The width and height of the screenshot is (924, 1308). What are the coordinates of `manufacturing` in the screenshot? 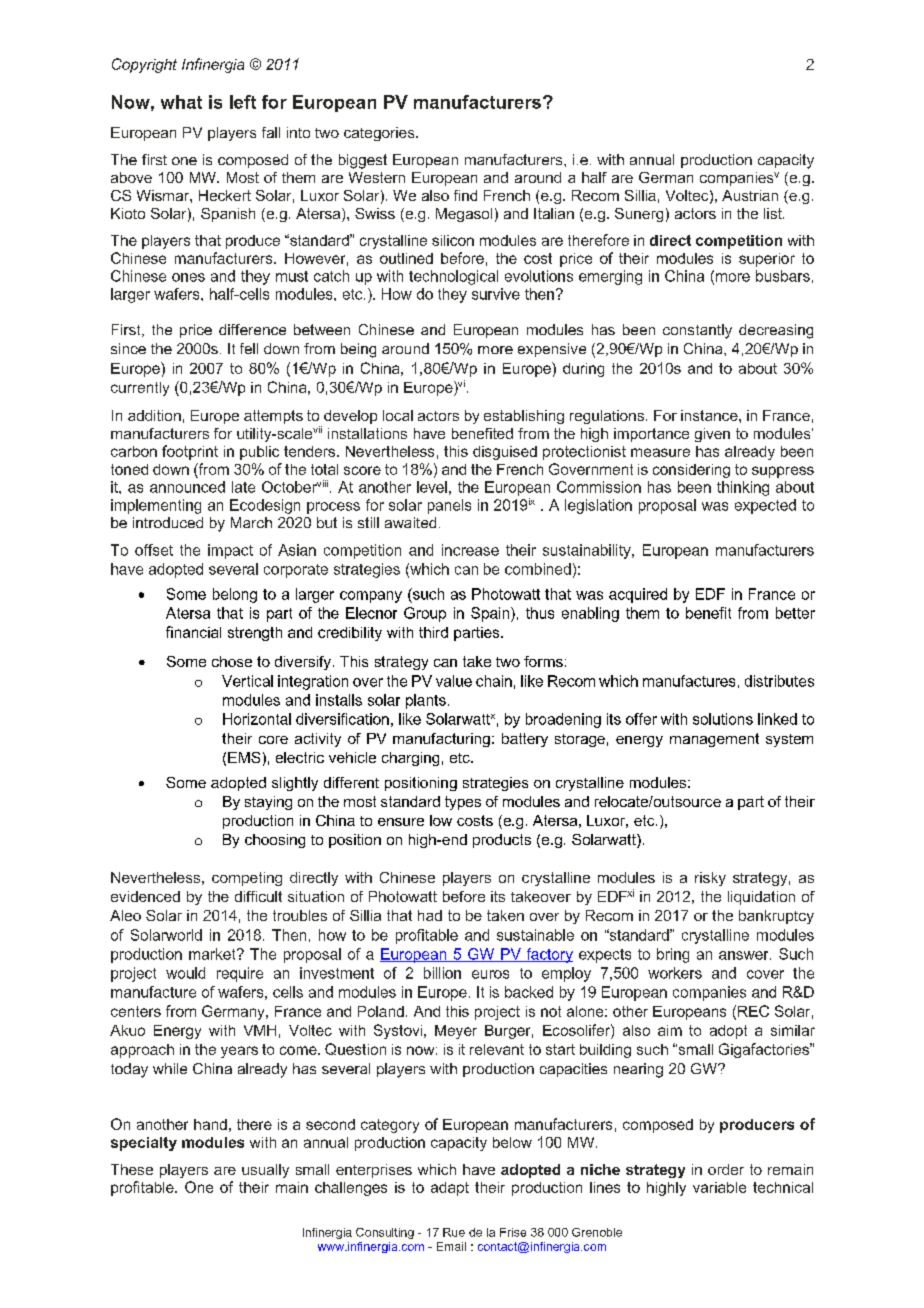 It's located at (441, 740).
